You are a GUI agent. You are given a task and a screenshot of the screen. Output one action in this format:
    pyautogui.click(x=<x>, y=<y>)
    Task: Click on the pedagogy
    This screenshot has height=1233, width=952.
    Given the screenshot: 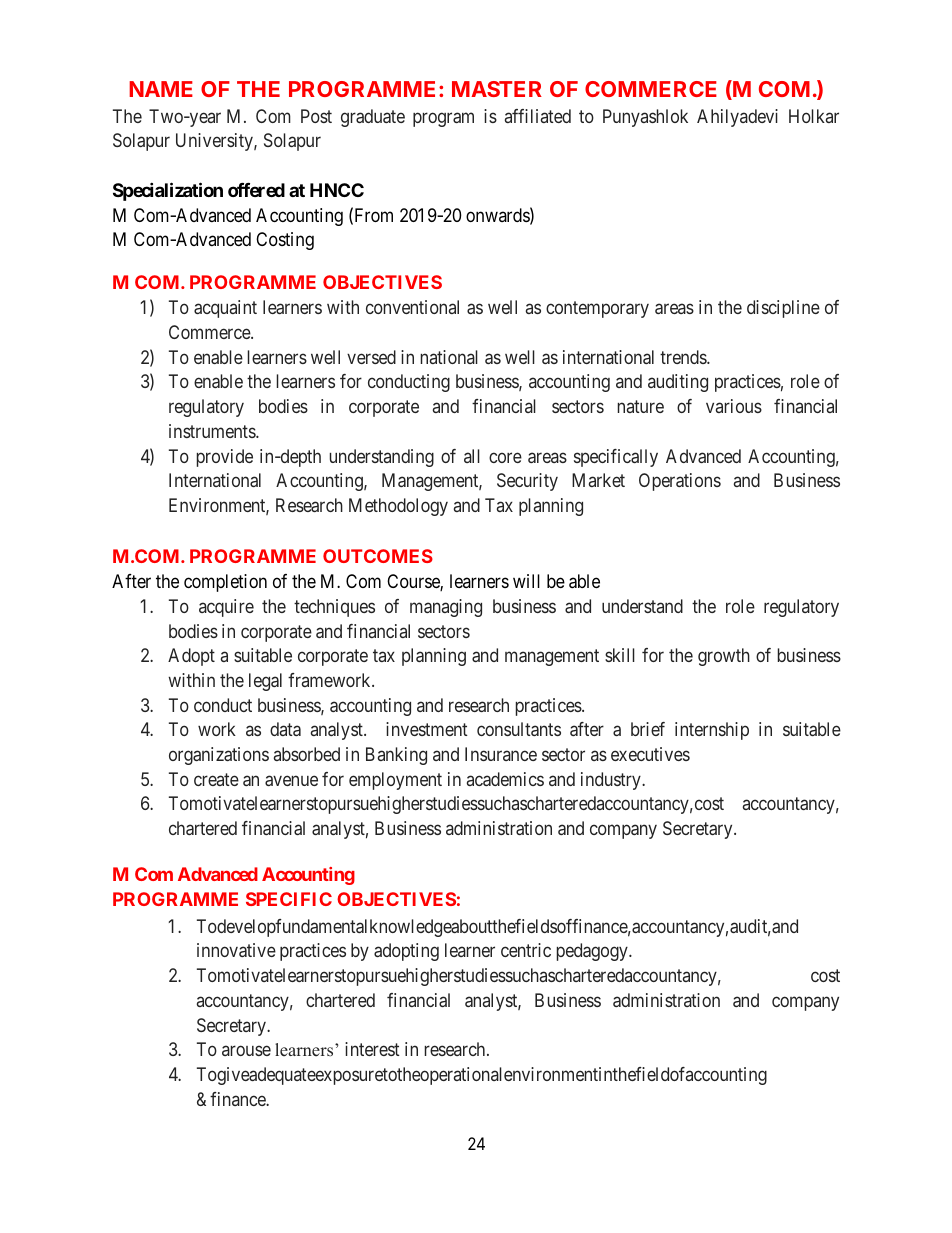 What is the action you would take?
    pyautogui.click(x=593, y=952)
